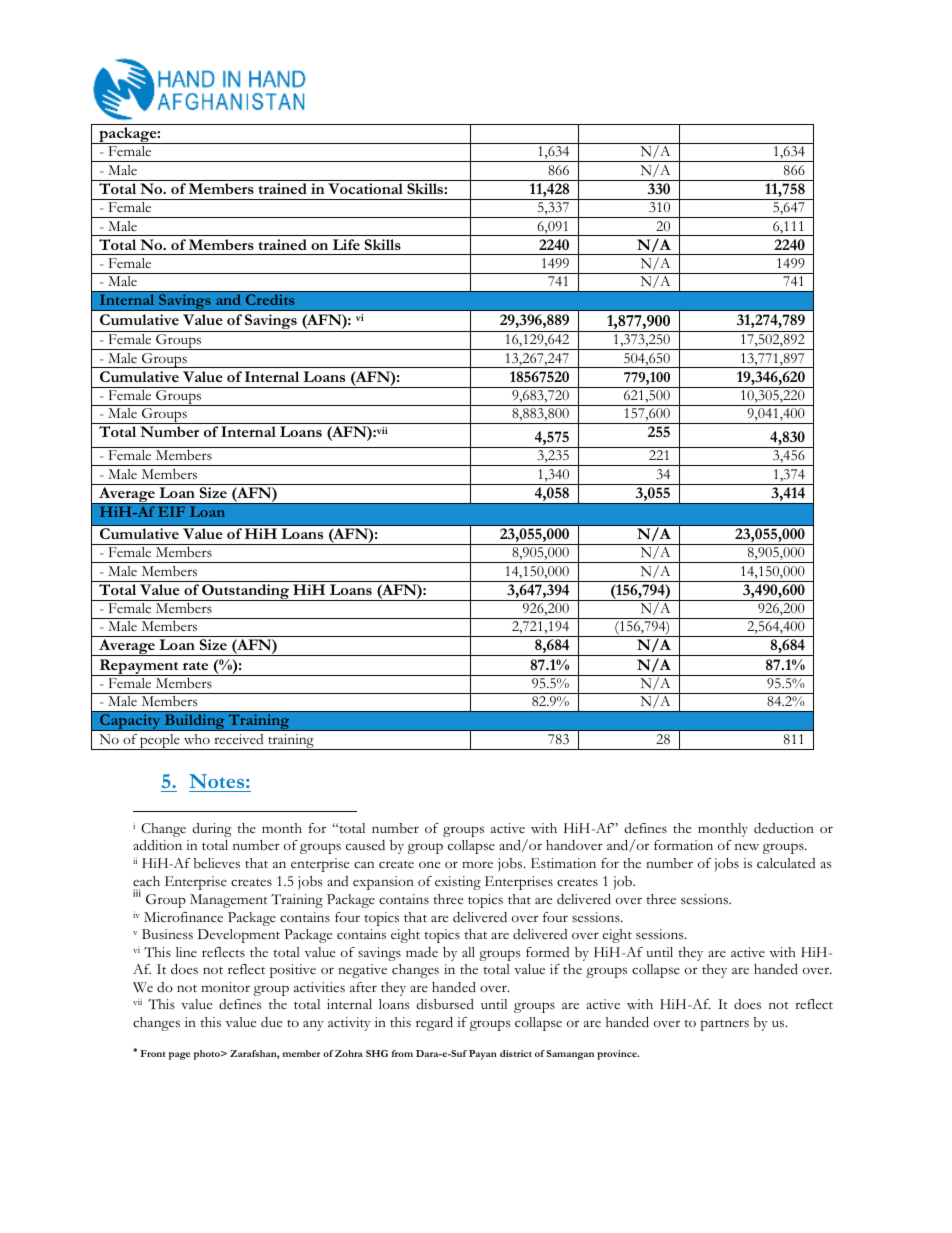 The image size is (952, 1233). I want to click on regard, so click(434, 1024).
